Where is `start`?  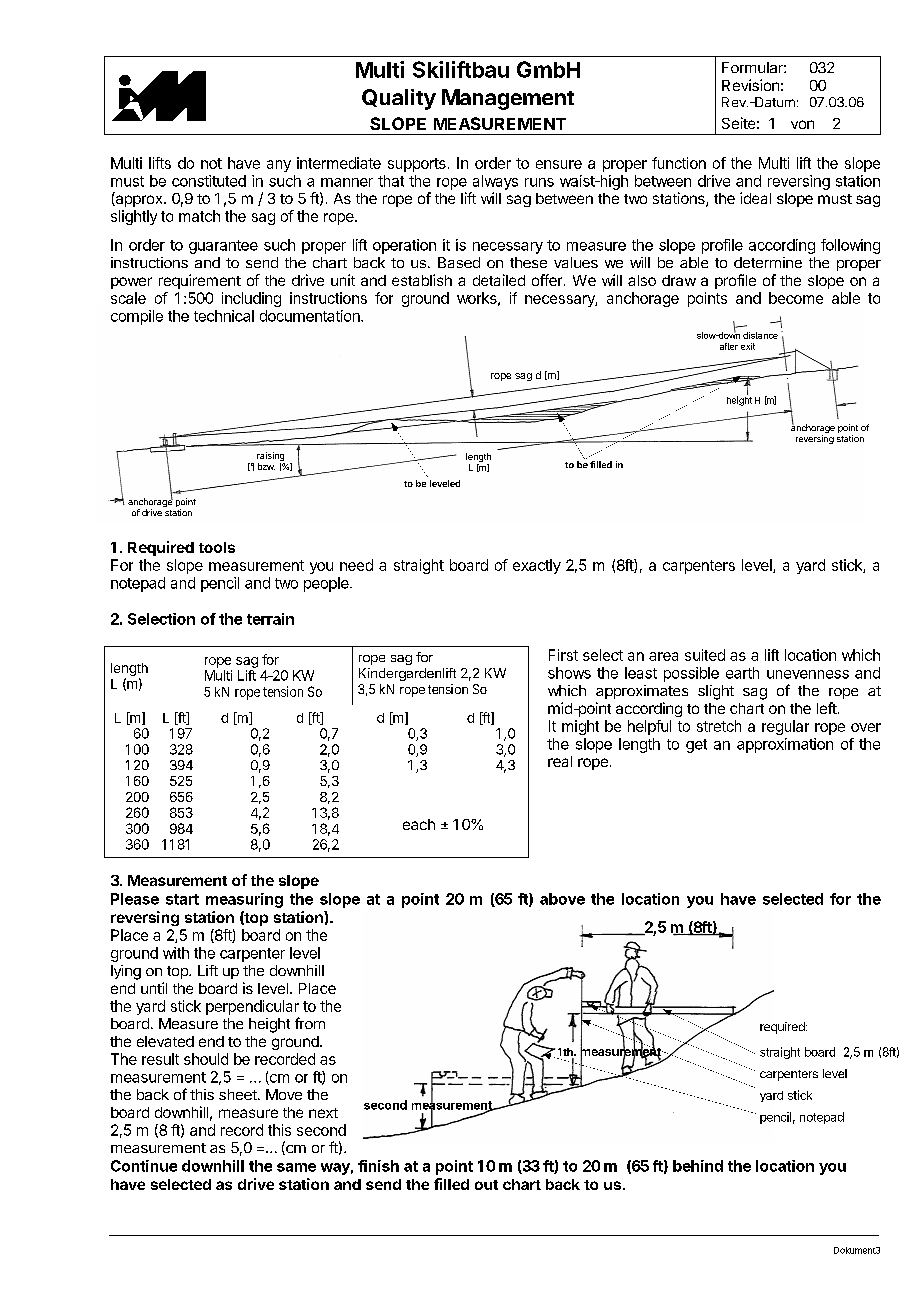
start is located at coordinates (182, 899).
